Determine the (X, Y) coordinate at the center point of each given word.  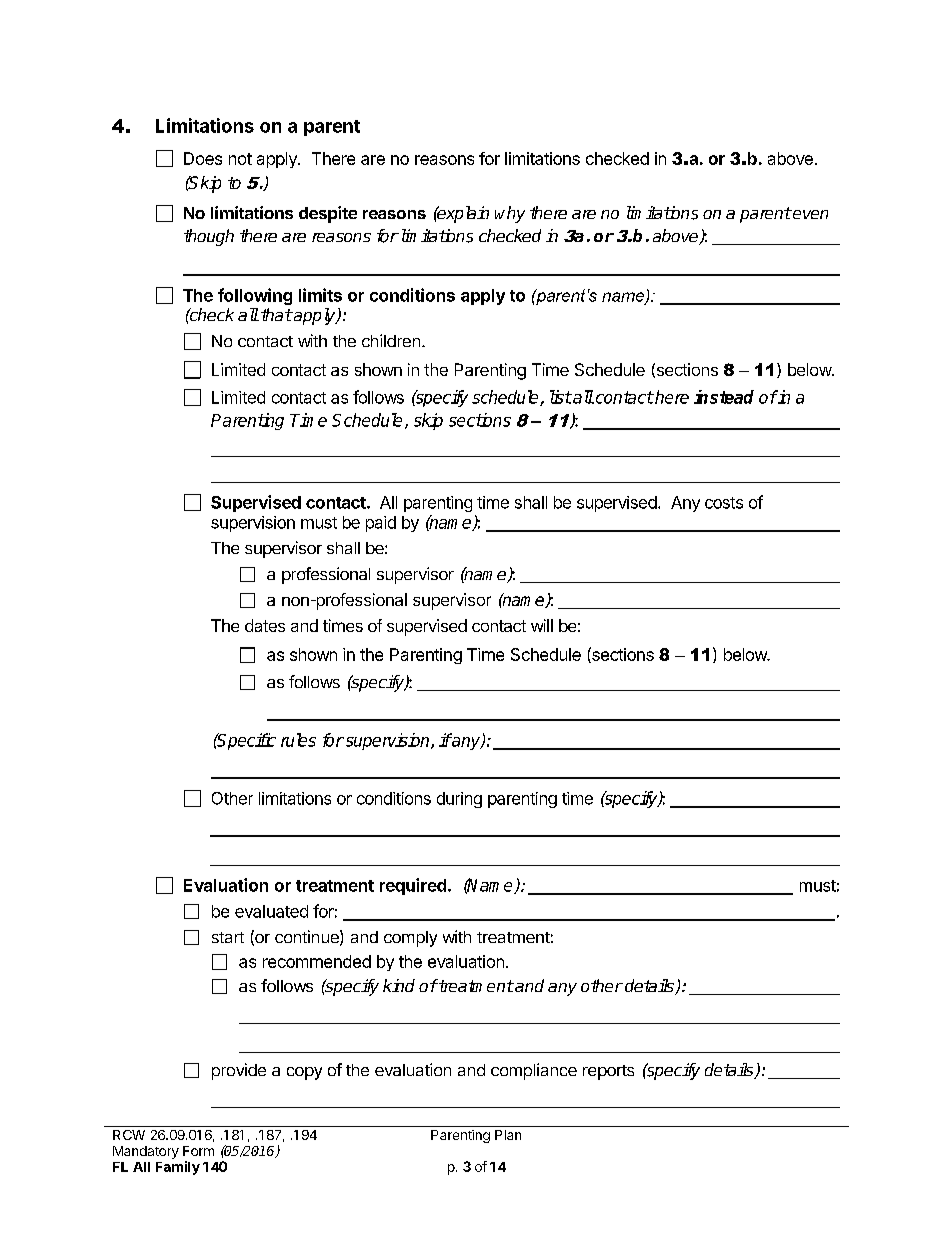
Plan (508, 1135)
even (809, 214)
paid (381, 524)
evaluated (271, 911)
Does (203, 158)
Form (198, 1151)
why (510, 214)
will (542, 625)
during (459, 800)
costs (724, 503)
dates (265, 625)
